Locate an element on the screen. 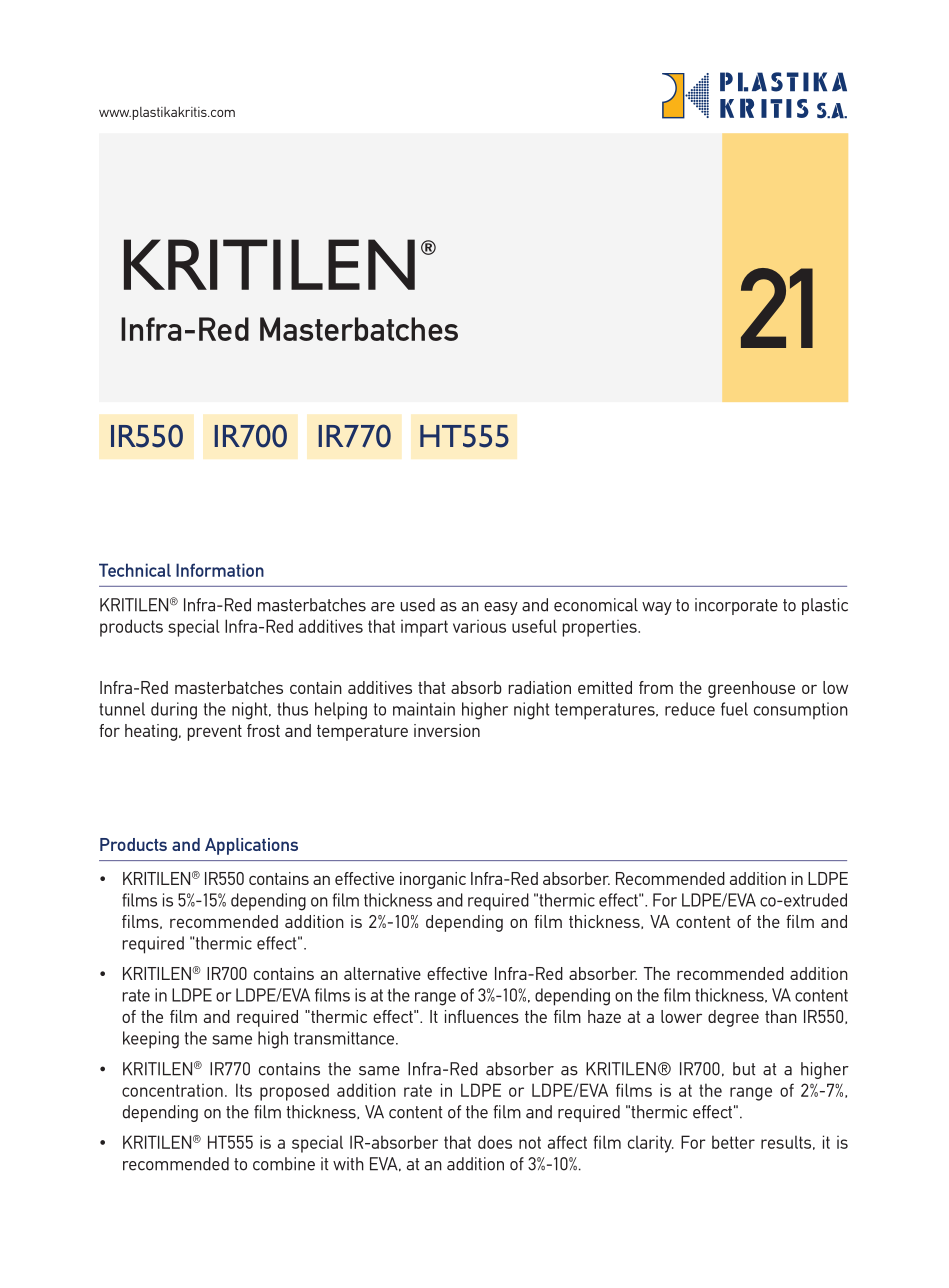 This screenshot has height=1288, width=949. easy is located at coordinates (501, 608).
